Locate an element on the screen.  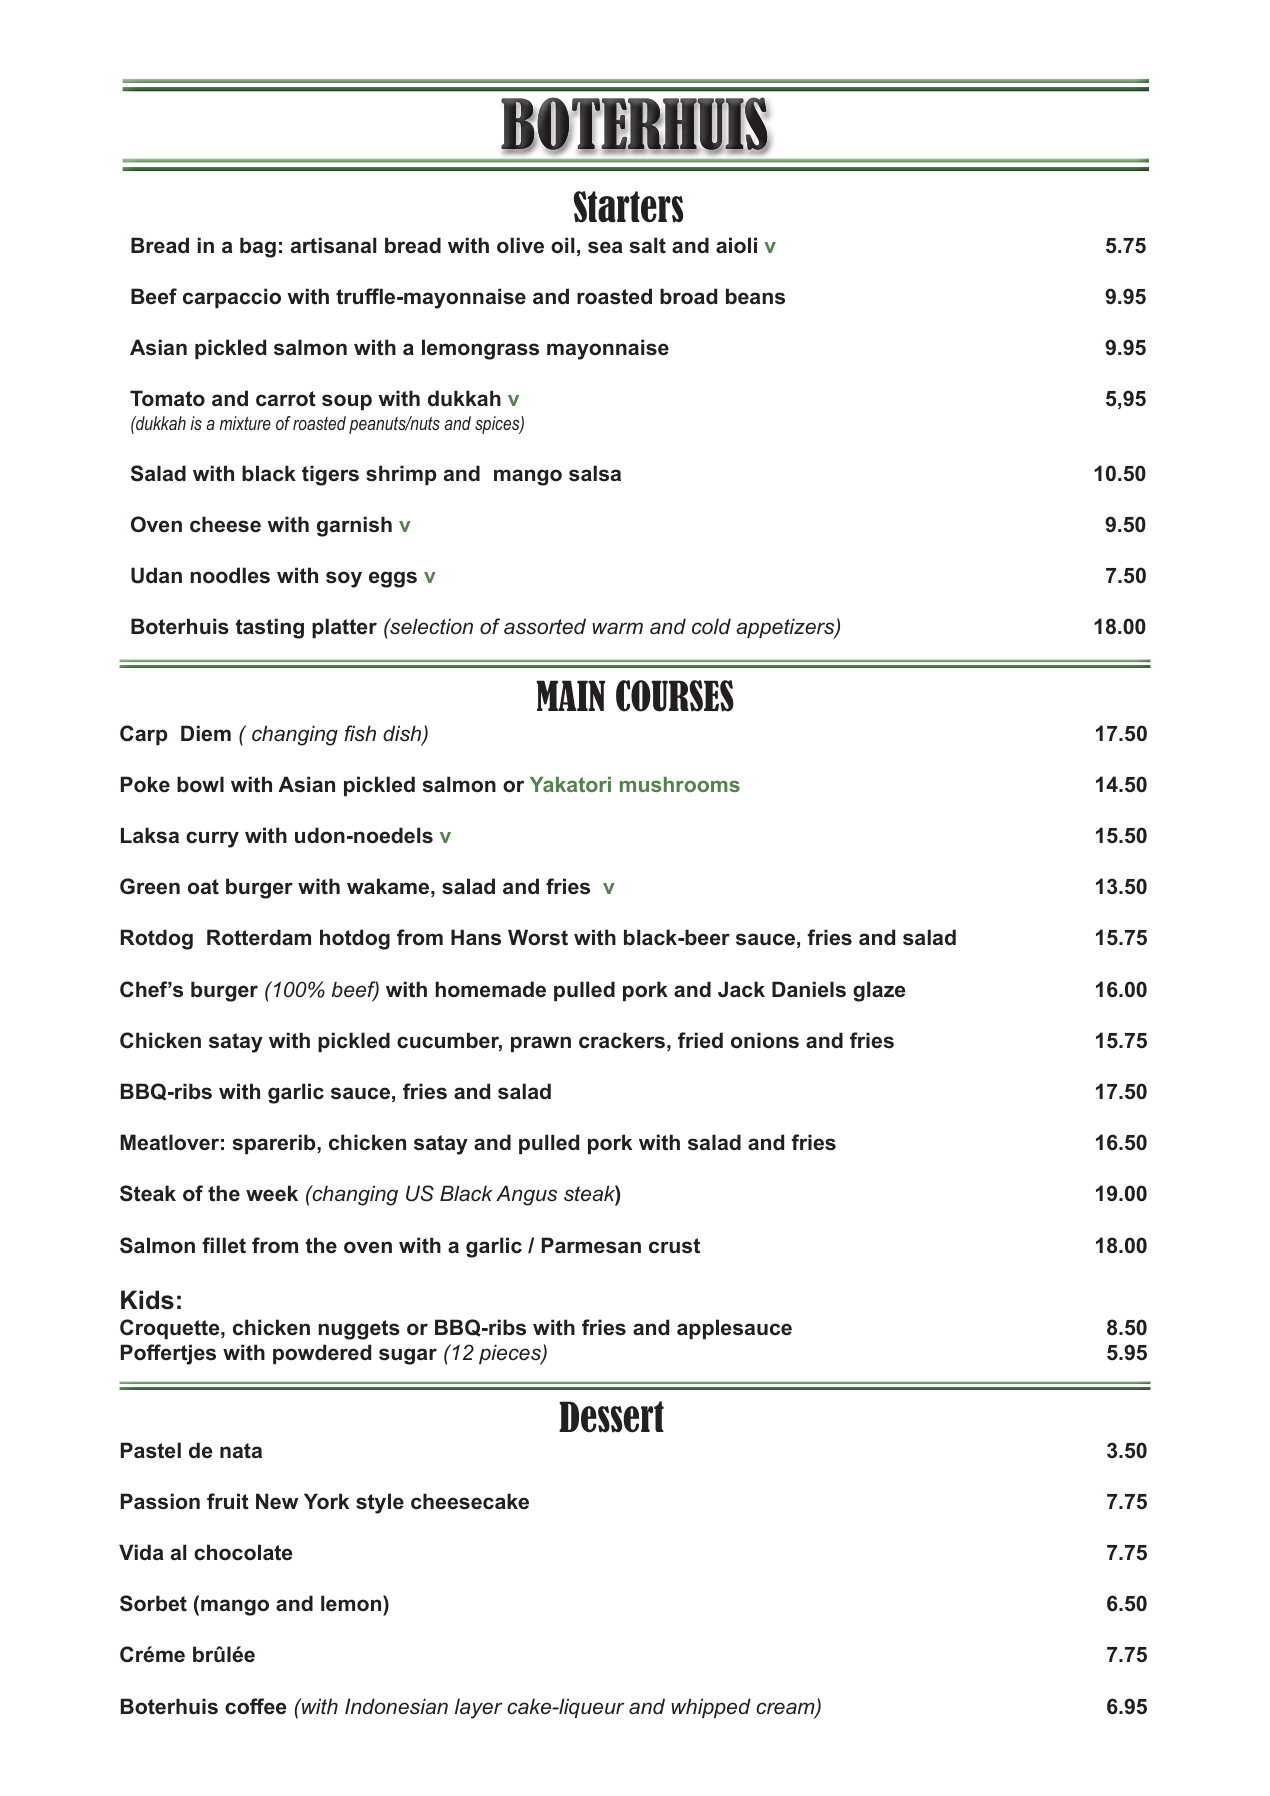
Rotterdam is located at coordinates (259, 937).
